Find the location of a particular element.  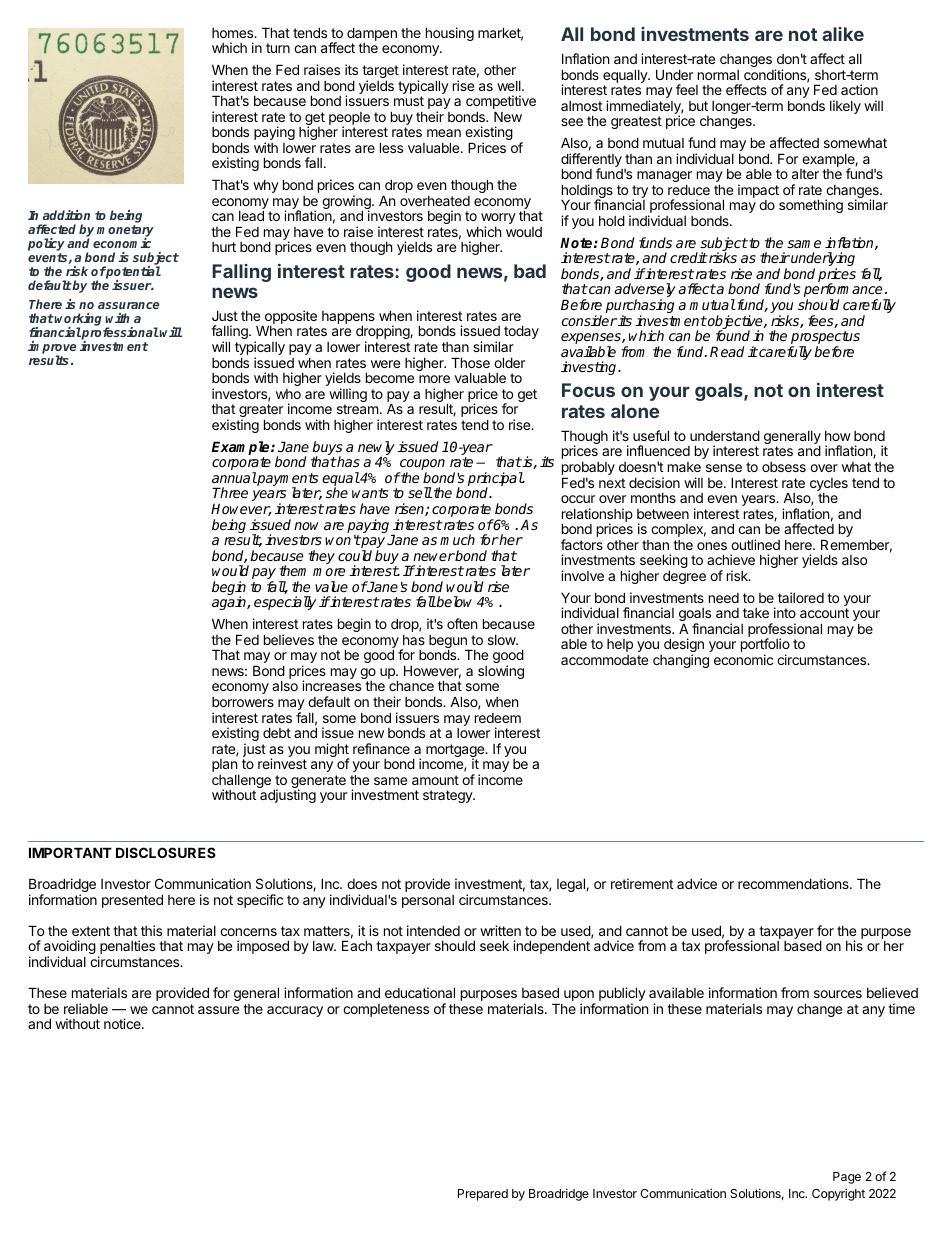

homes is located at coordinates (234, 33).
